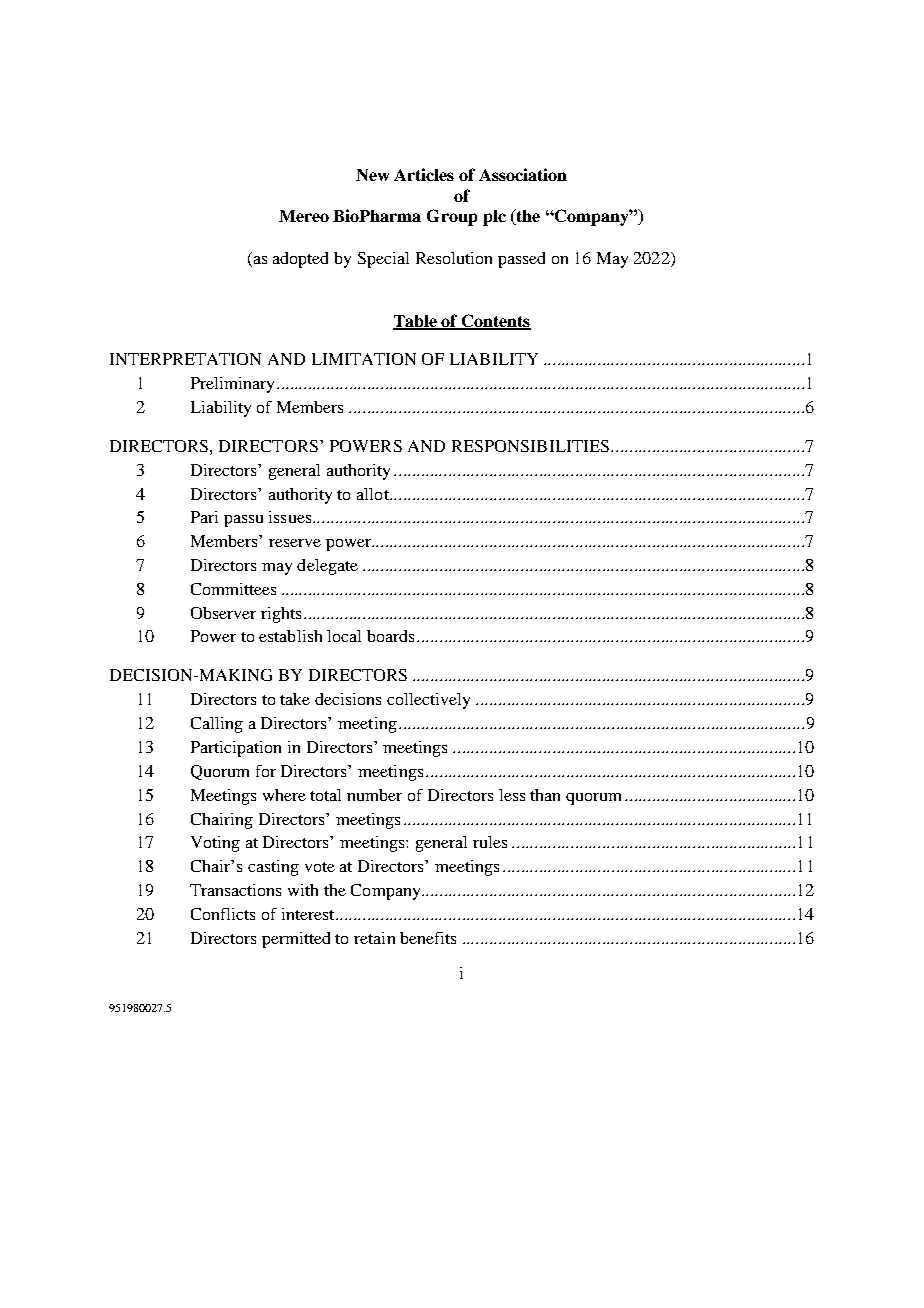  Describe the element at coordinates (300, 260) in the screenshot. I see `adopted` at that location.
